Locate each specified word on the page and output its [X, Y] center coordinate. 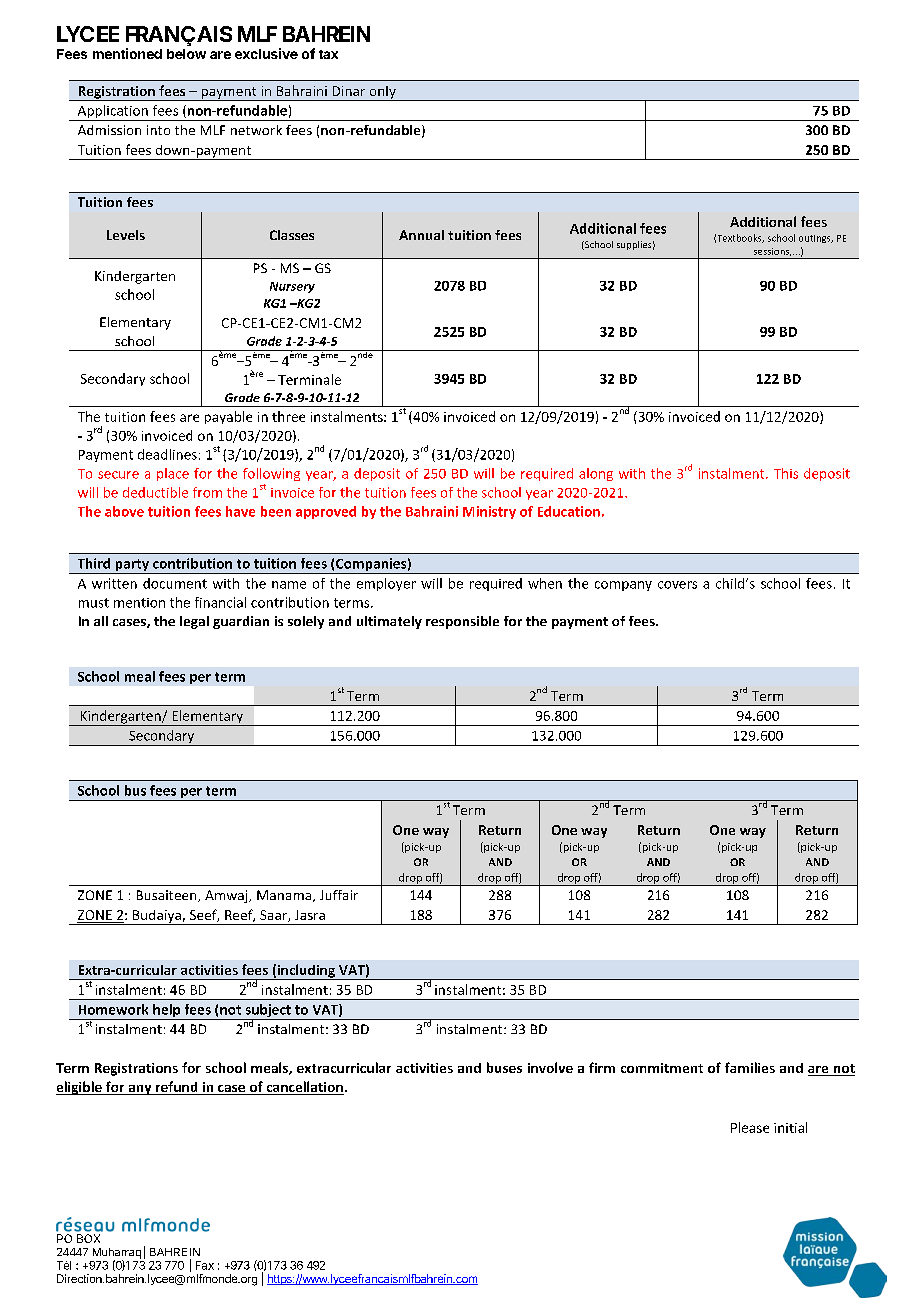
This [786, 473]
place [173, 474]
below [186, 54]
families [750, 1067]
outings [816, 239]
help [167, 1012]
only [382, 93]
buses [504, 1067]
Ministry [489, 512]
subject [268, 1012]
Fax [205, 1265]
